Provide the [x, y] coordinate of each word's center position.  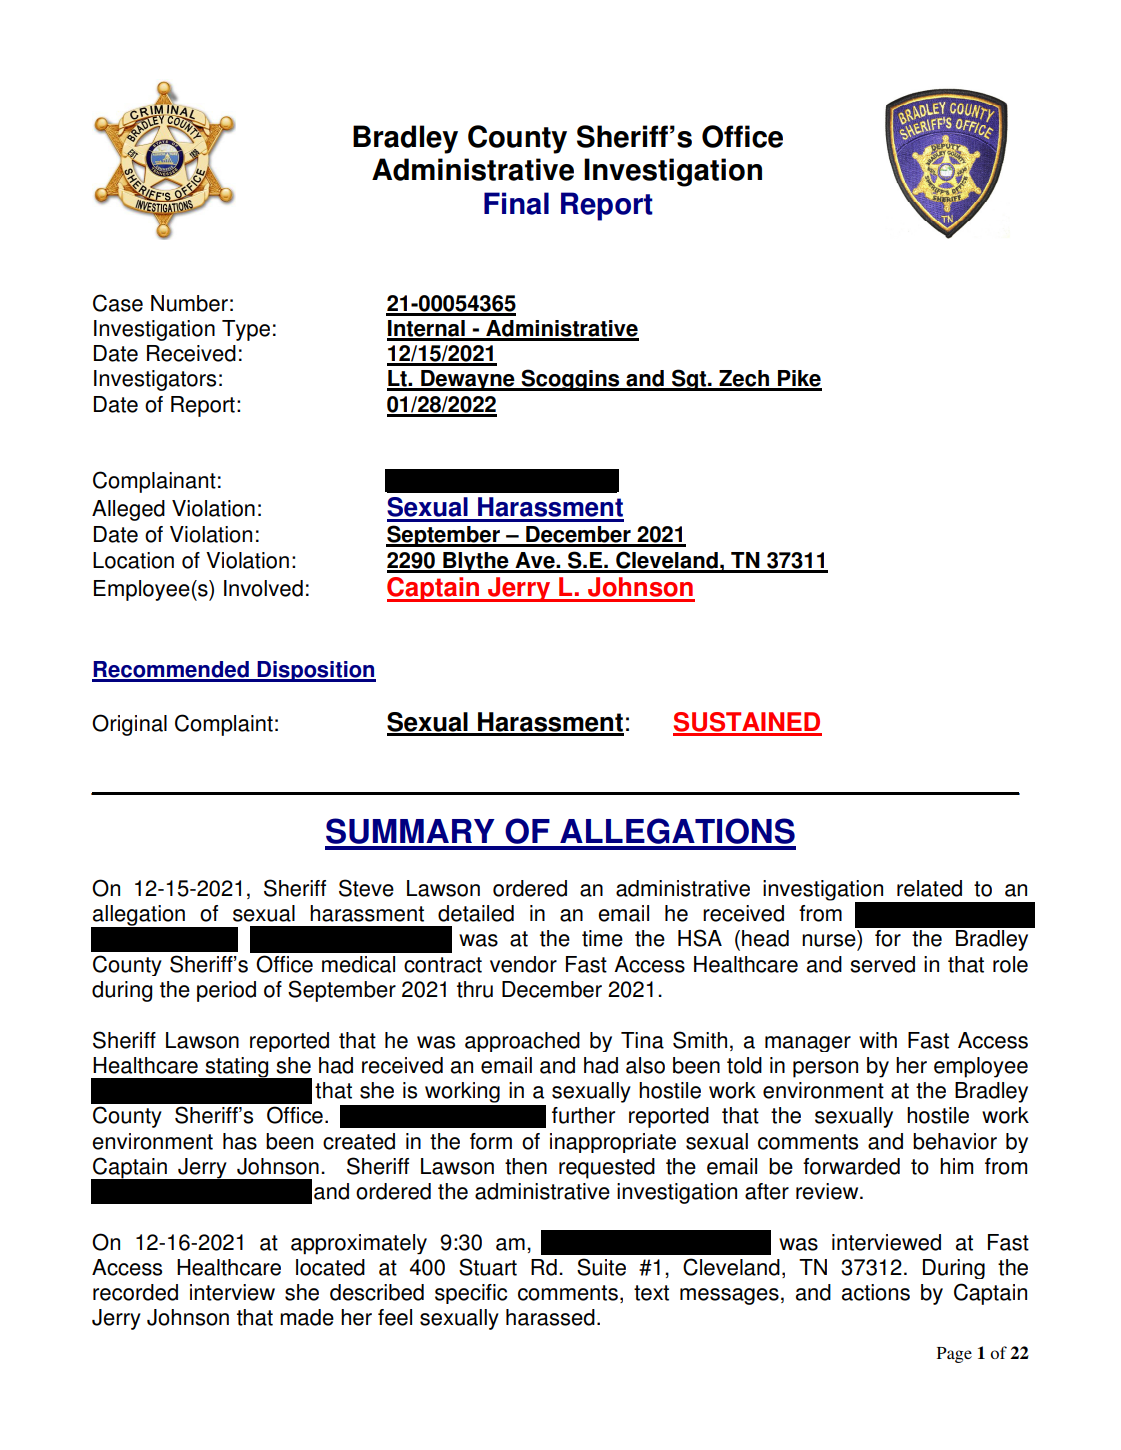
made [307, 1317]
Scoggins [570, 380]
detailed [476, 913]
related [929, 888]
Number [189, 303]
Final [516, 203]
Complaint [224, 725]
